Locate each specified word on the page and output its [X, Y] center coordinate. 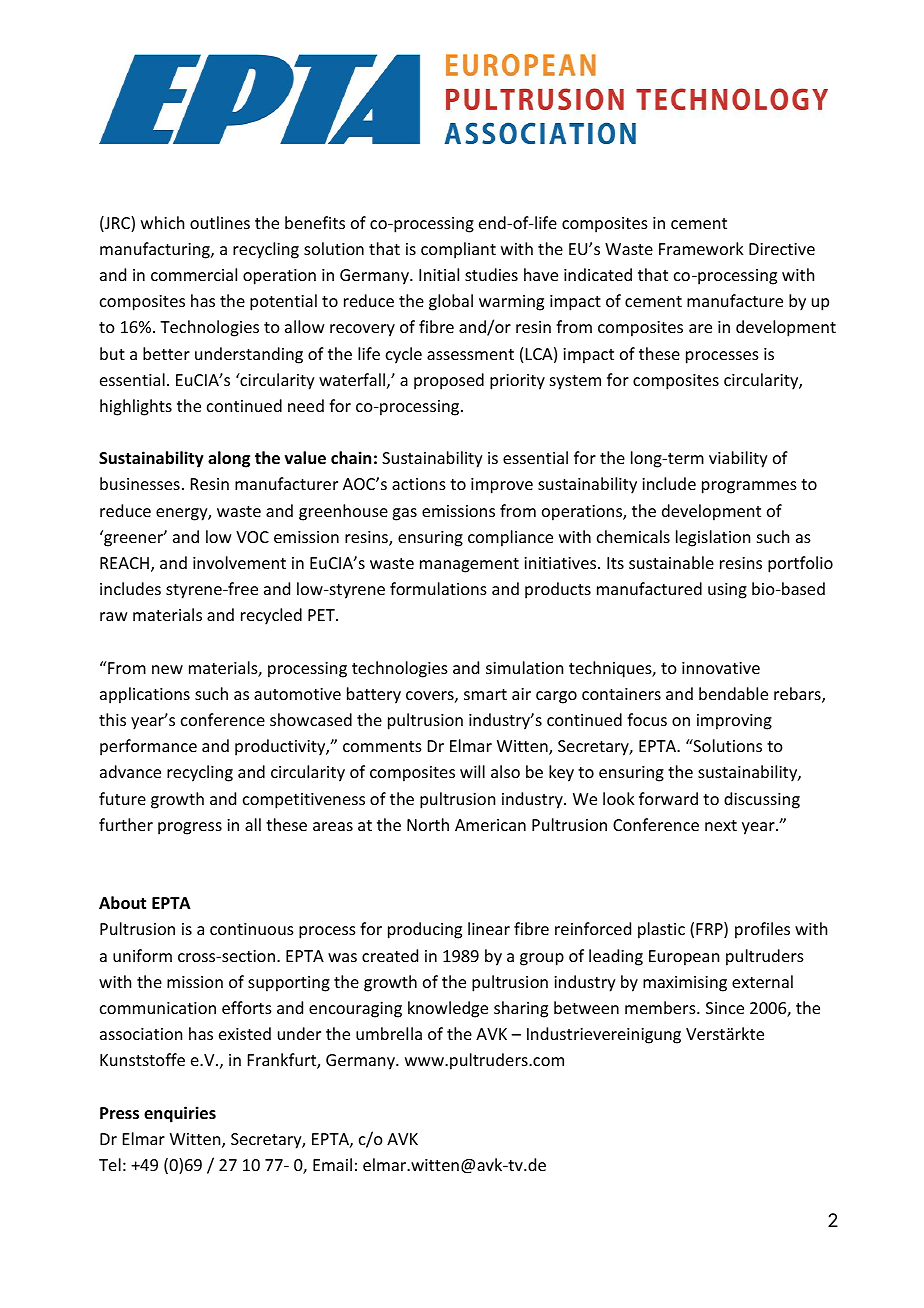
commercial [194, 274]
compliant [458, 250]
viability [738, 459]
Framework [701, 248]
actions [419, 484]
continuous [252, 929]
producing [425, 930]
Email [332, 1164]
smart [485, 694]
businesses [140, 483]
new [167, 669]
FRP [710, 930]
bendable [733, 693]
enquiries [180, 1114]
